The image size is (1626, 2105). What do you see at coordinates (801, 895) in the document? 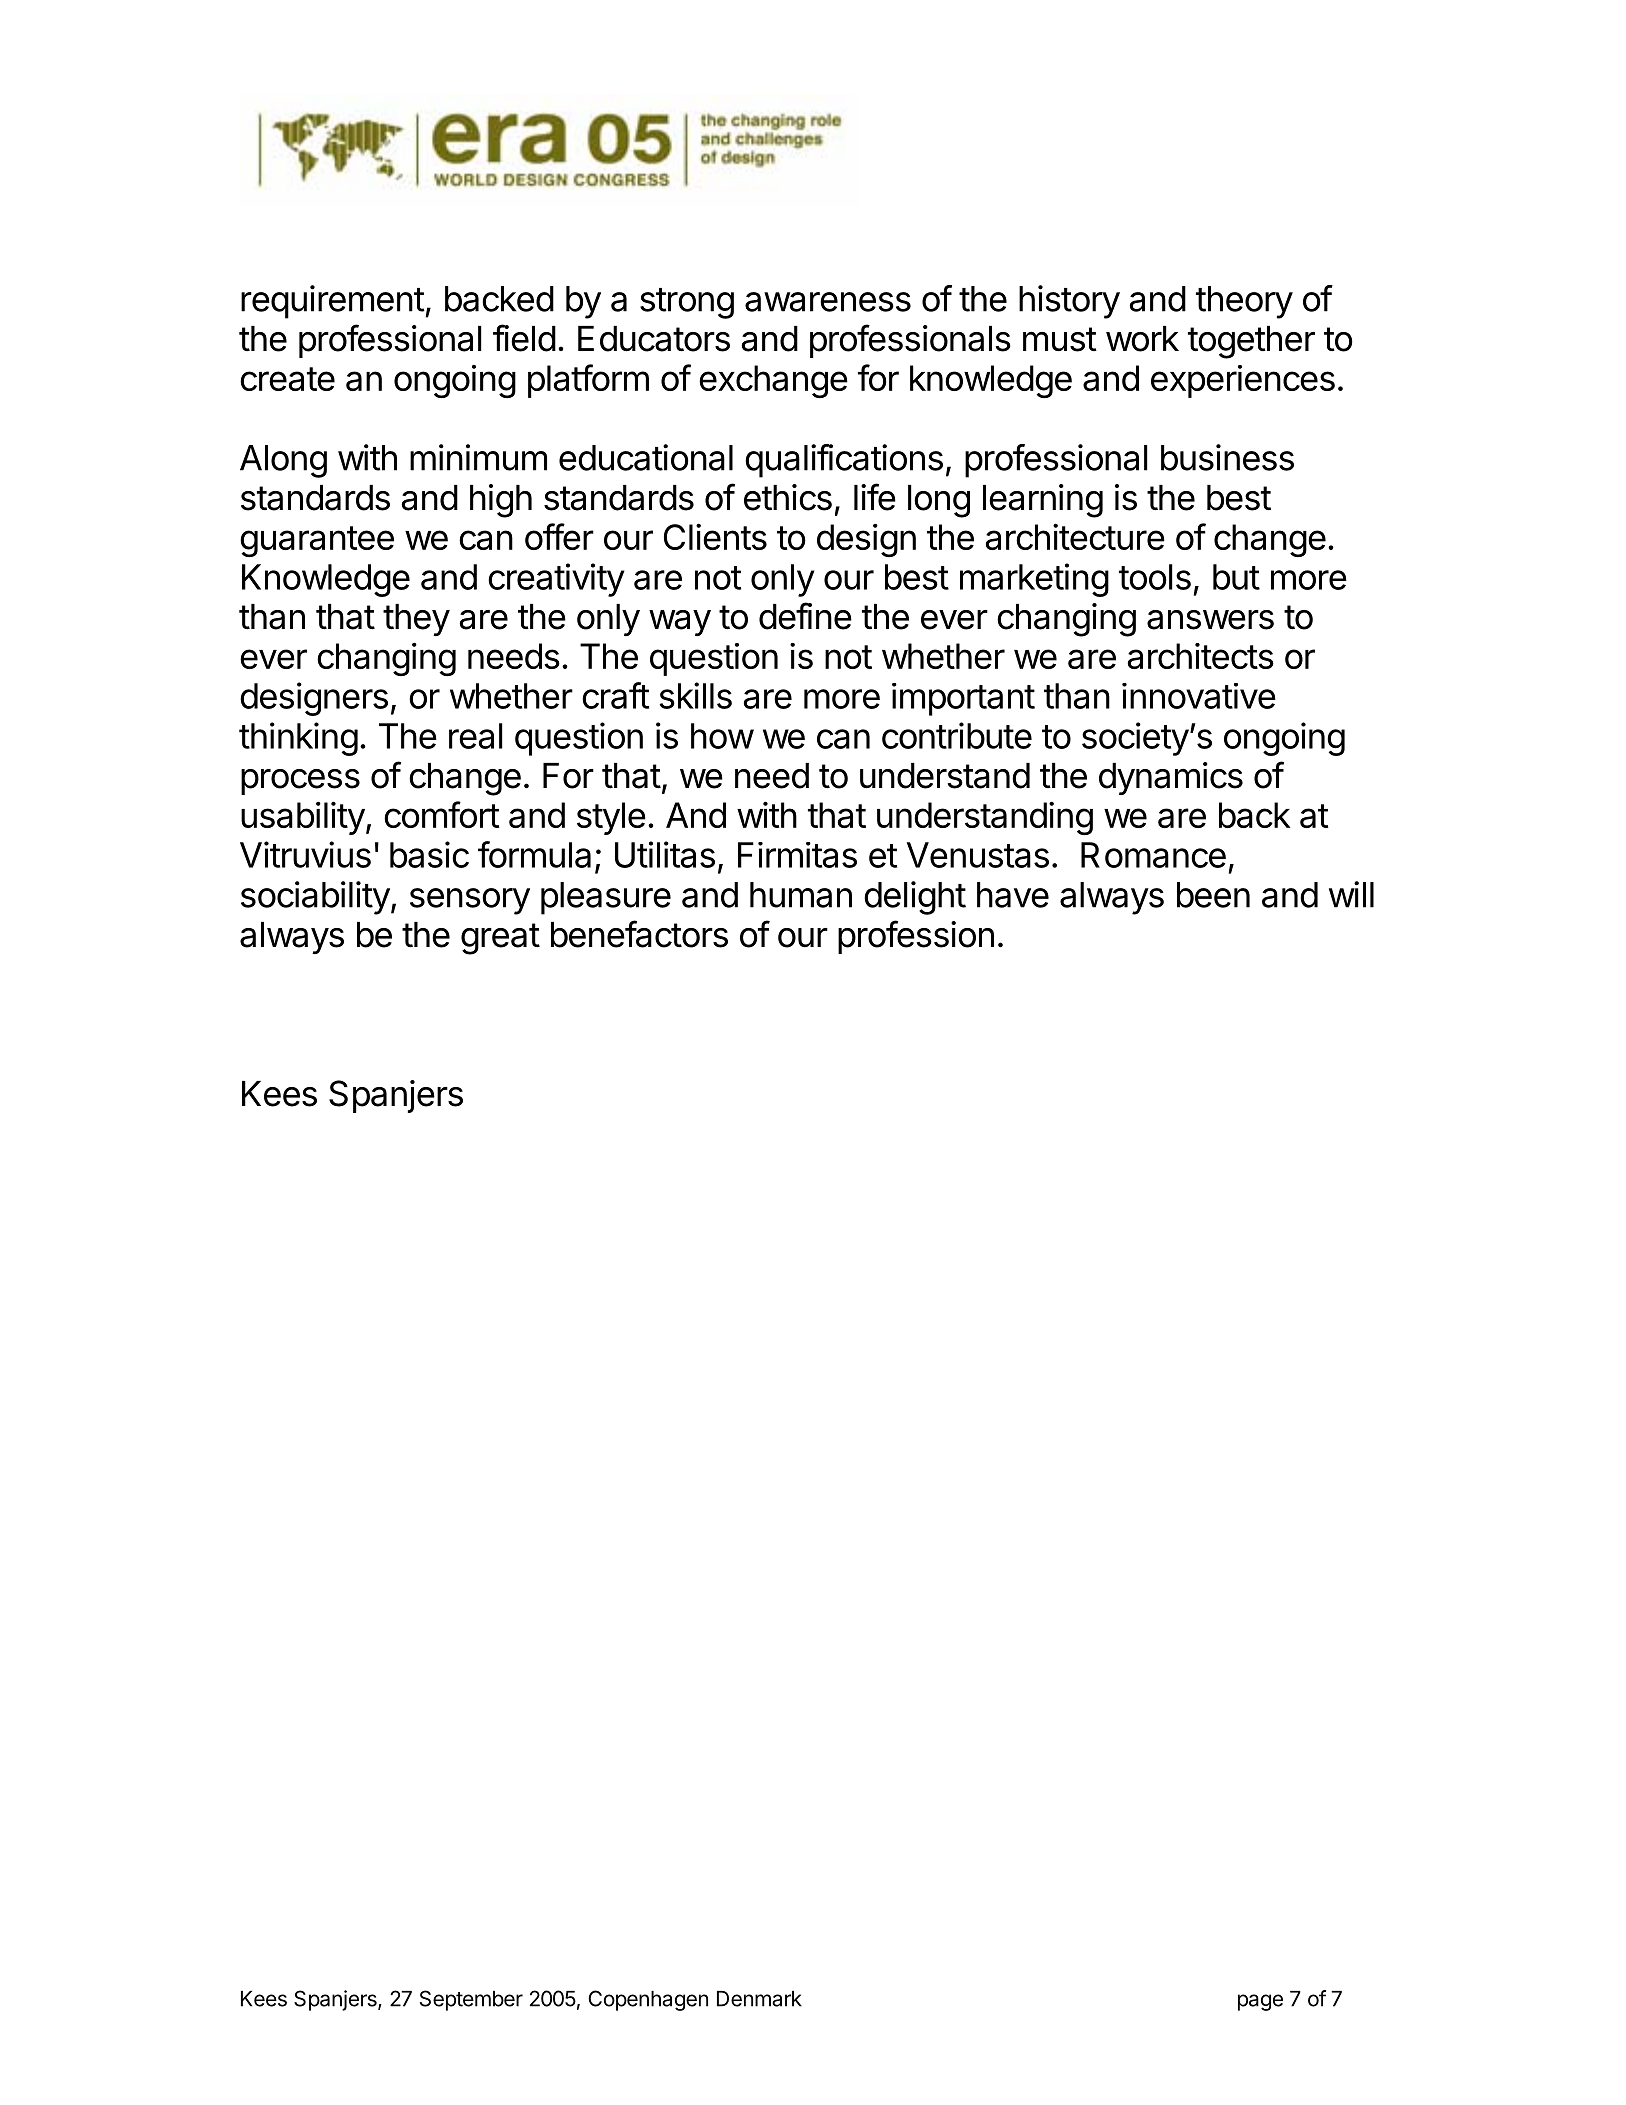
I see `human` at bounding box center [801, 895].
